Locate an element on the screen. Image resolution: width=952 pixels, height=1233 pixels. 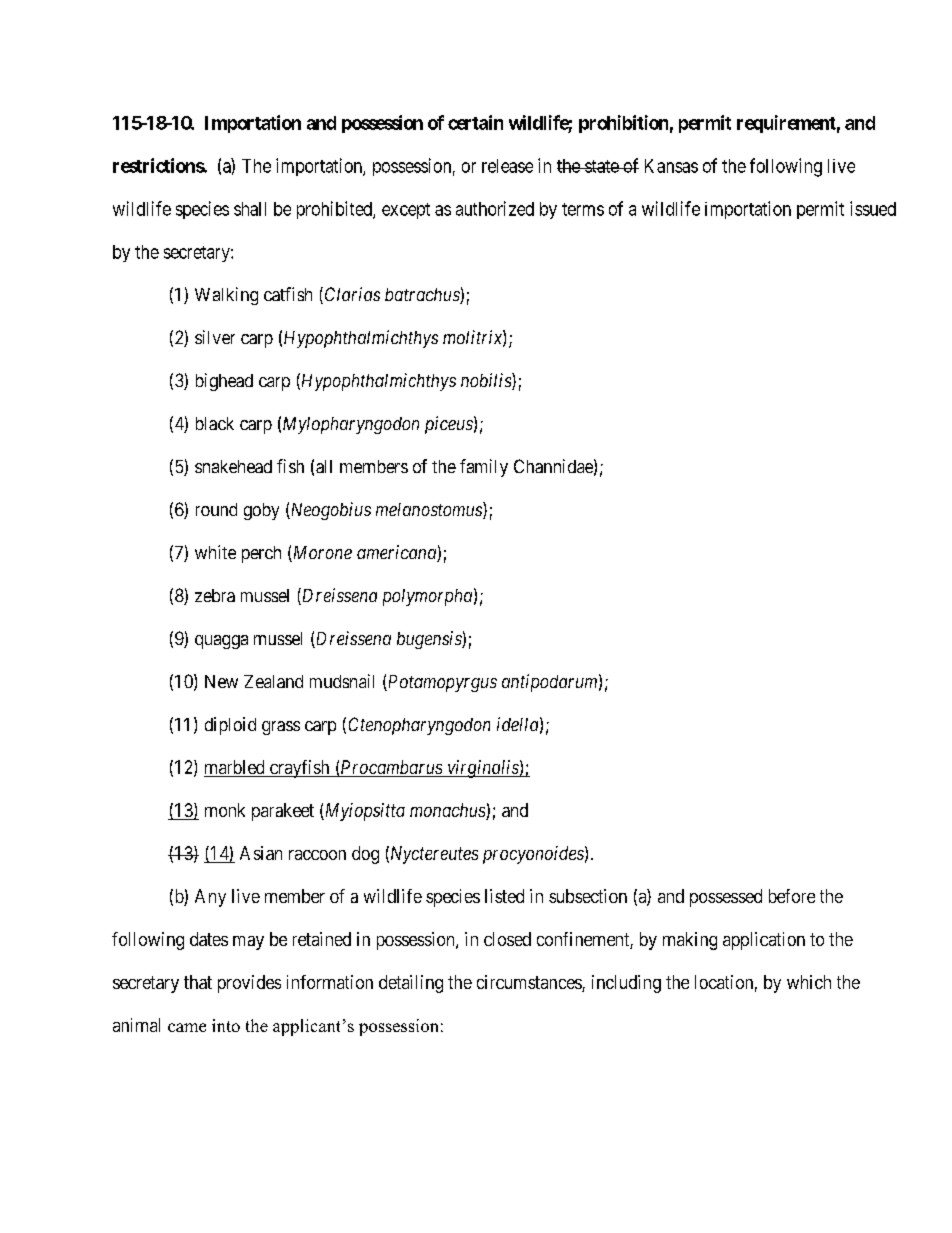
Kansas is located at coordinates (671, 166).
